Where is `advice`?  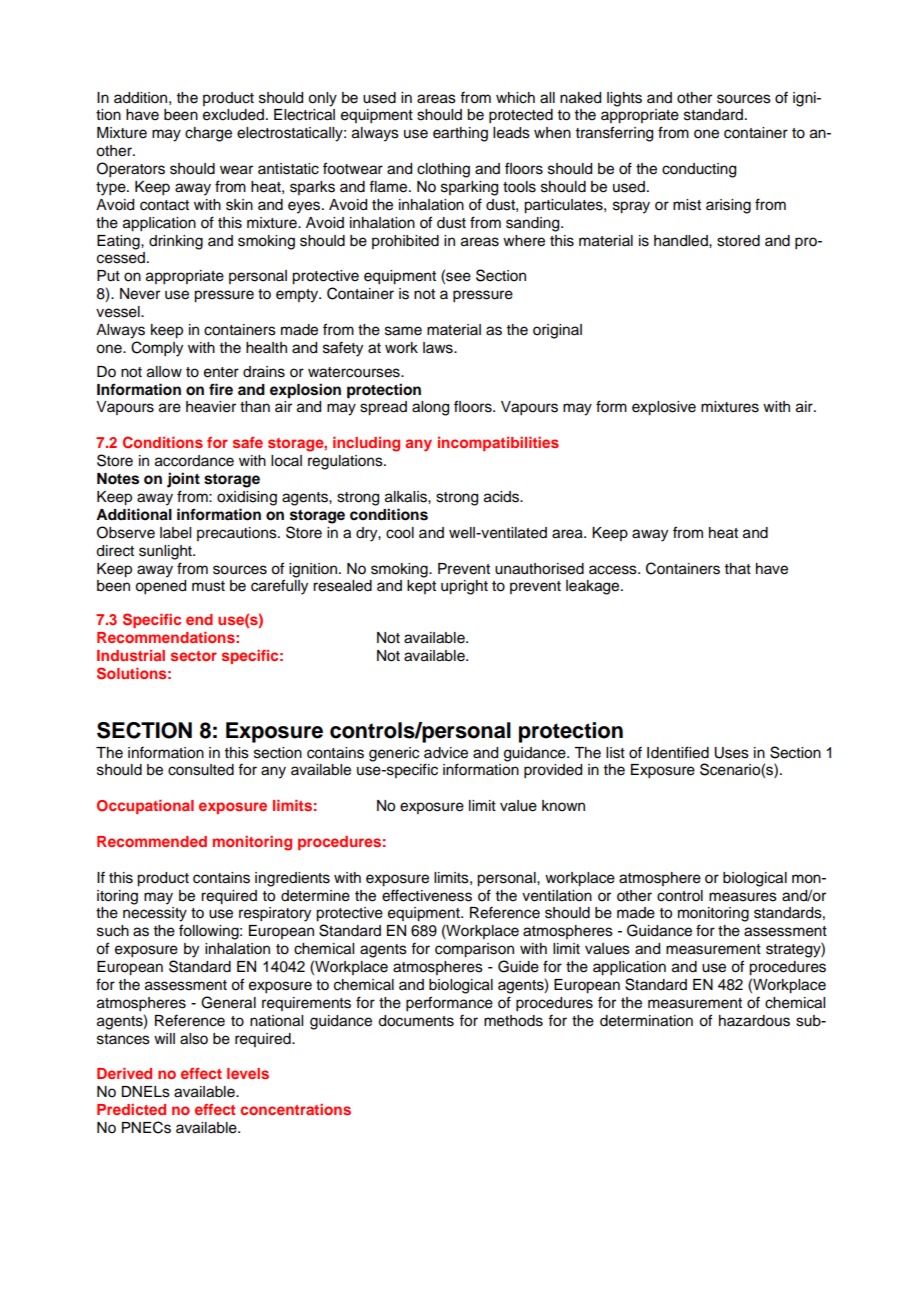 advice is located at coordinates (446, 753).
